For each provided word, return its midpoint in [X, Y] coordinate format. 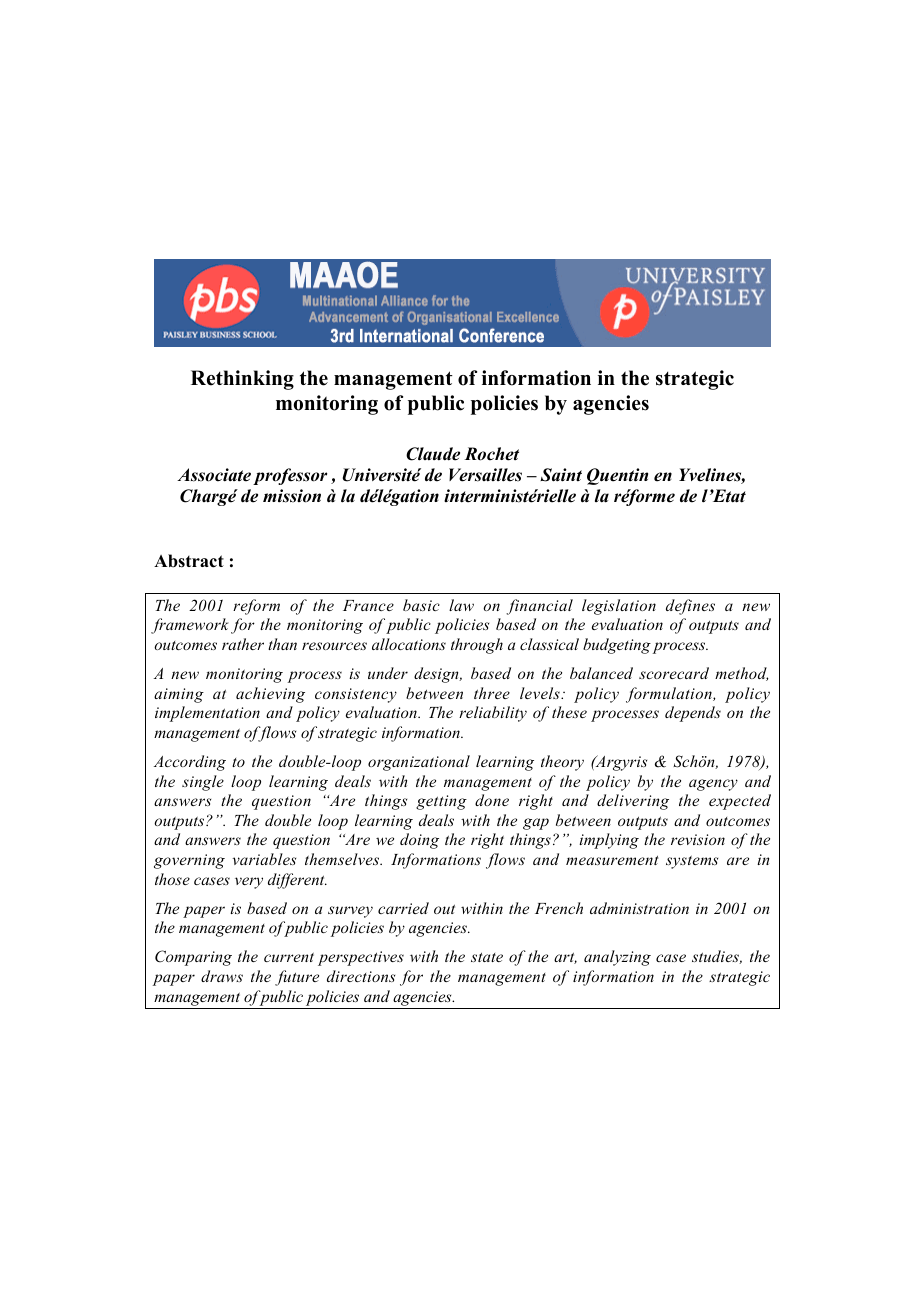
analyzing [617, 958]
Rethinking [242, 380]
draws [222, 976]
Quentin [617, 476]
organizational [419, 763]
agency [713, 785]
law [461, 605]
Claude [433, 454]
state [487, 957]
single [203, 783]
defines [690, 607]
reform [256, 607]
